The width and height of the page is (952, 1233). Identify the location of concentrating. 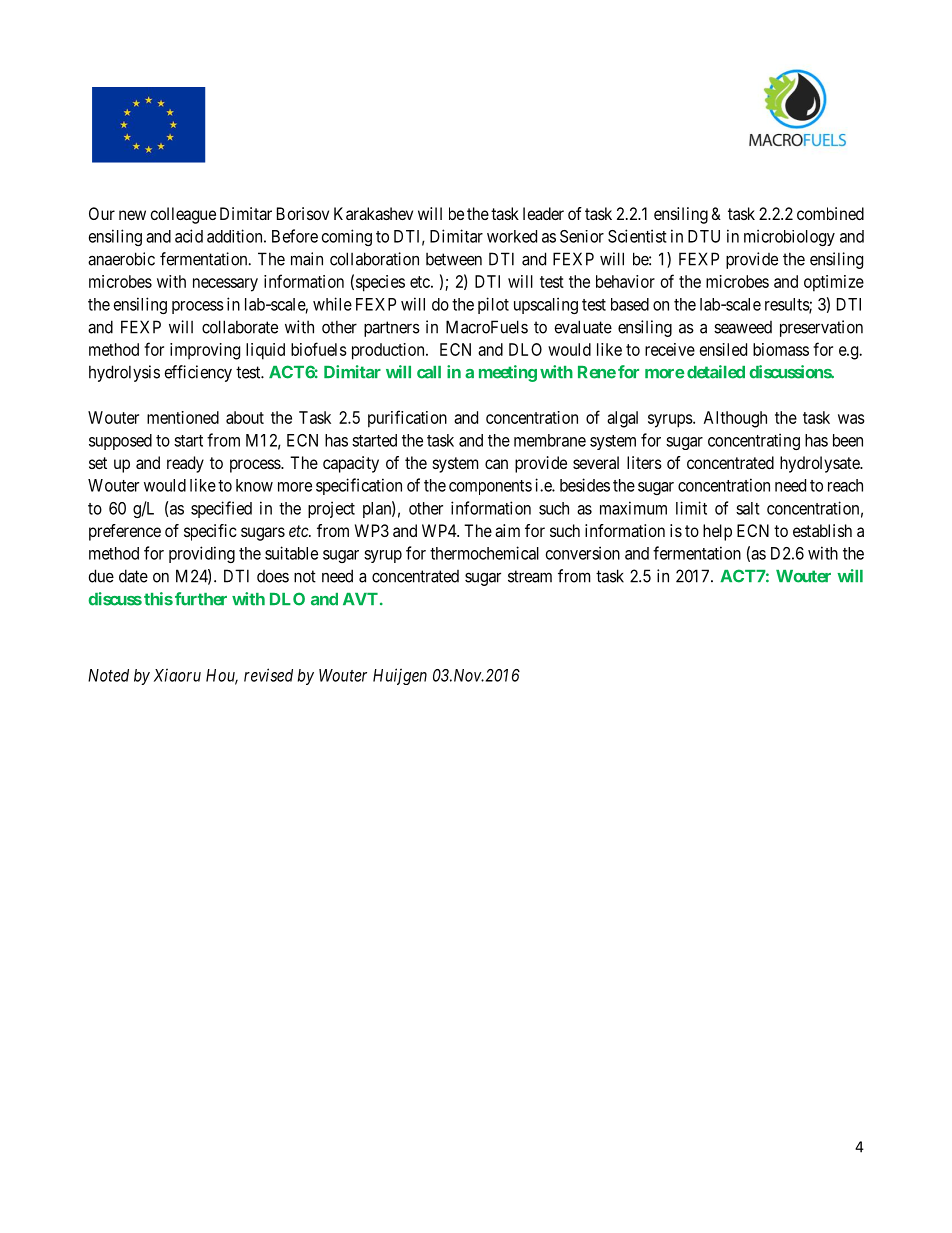
(754, 441).
